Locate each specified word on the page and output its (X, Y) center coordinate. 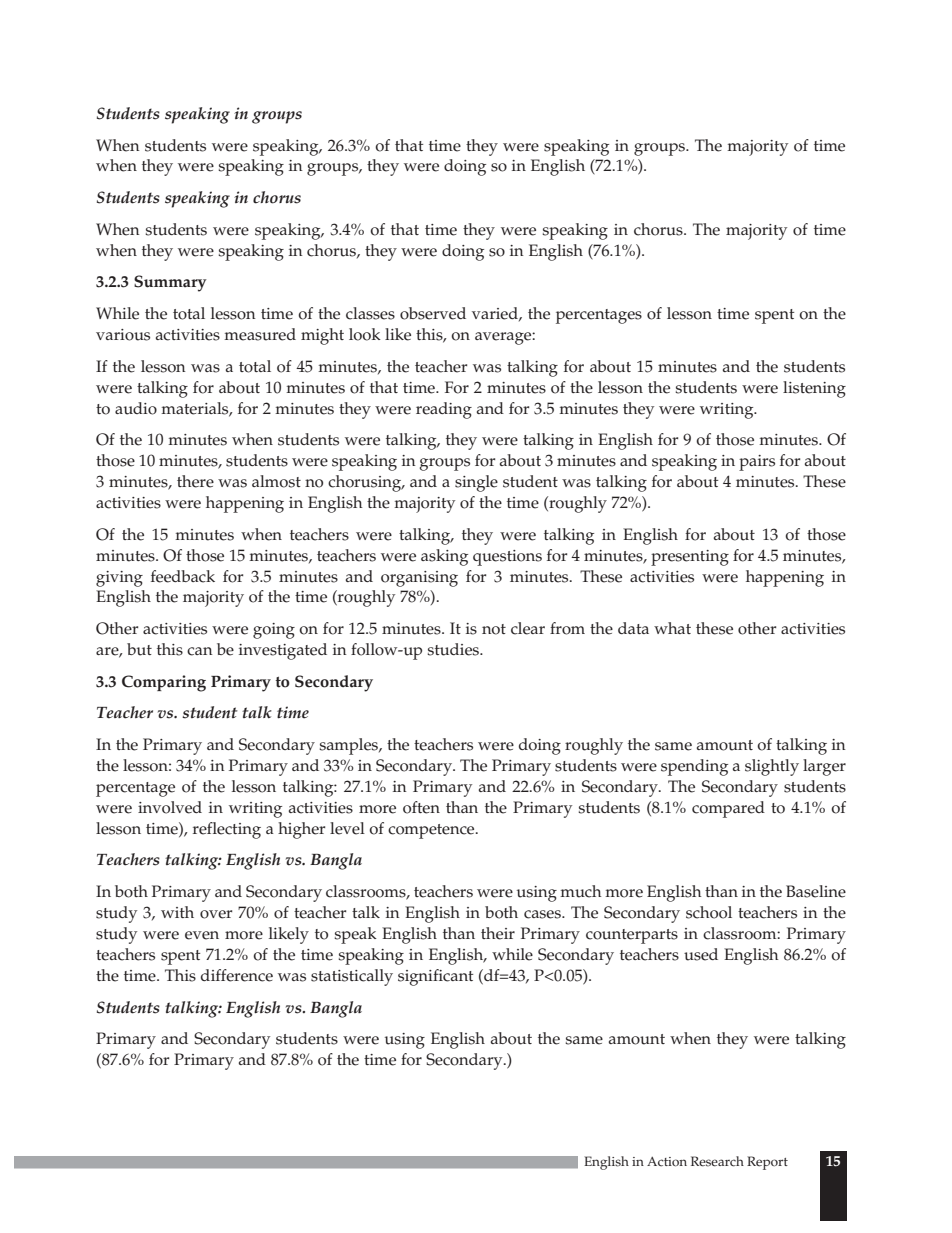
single (476, 483)
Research (717, 1161)
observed (433, 313)
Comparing (164, 683)
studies (454, 649)
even (202, 935)
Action (667, 1162)
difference (237, 975)
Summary (170, 283)
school (709, 912)
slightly (772, 767)
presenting (690, 558)
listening (814, 389)
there (195, 481)
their (498, 933)
